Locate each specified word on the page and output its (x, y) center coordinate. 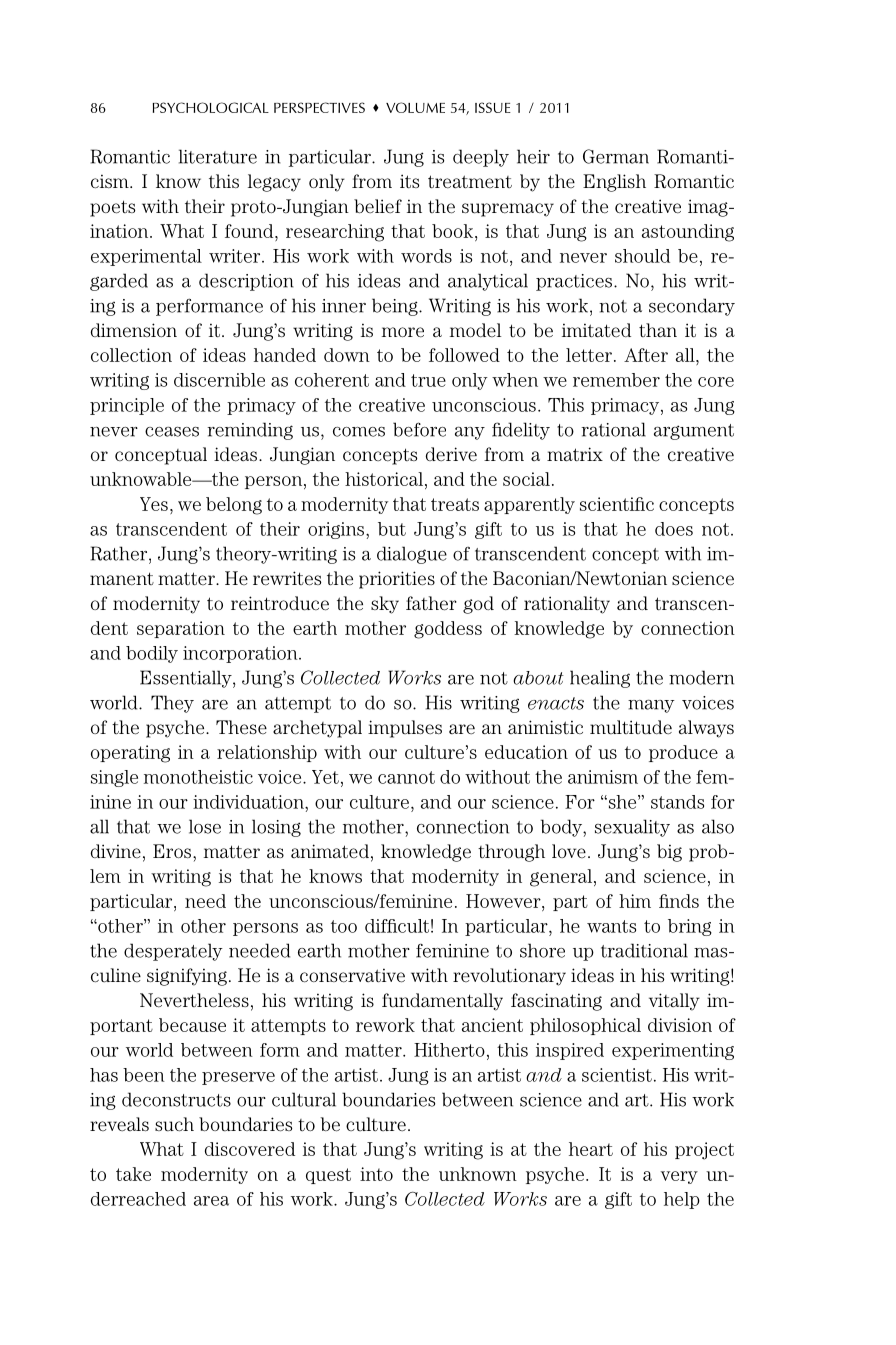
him (635, 901)
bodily (152, 654)
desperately (173, 952)
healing (600, 679)
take (133, 1174)
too (344, 926)
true (428, 380)
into (376, 1174)
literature (218, 156)
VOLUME (415, 107)
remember (616, 380)
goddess (448, 630)
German (616, 156)
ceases (172, 432)
